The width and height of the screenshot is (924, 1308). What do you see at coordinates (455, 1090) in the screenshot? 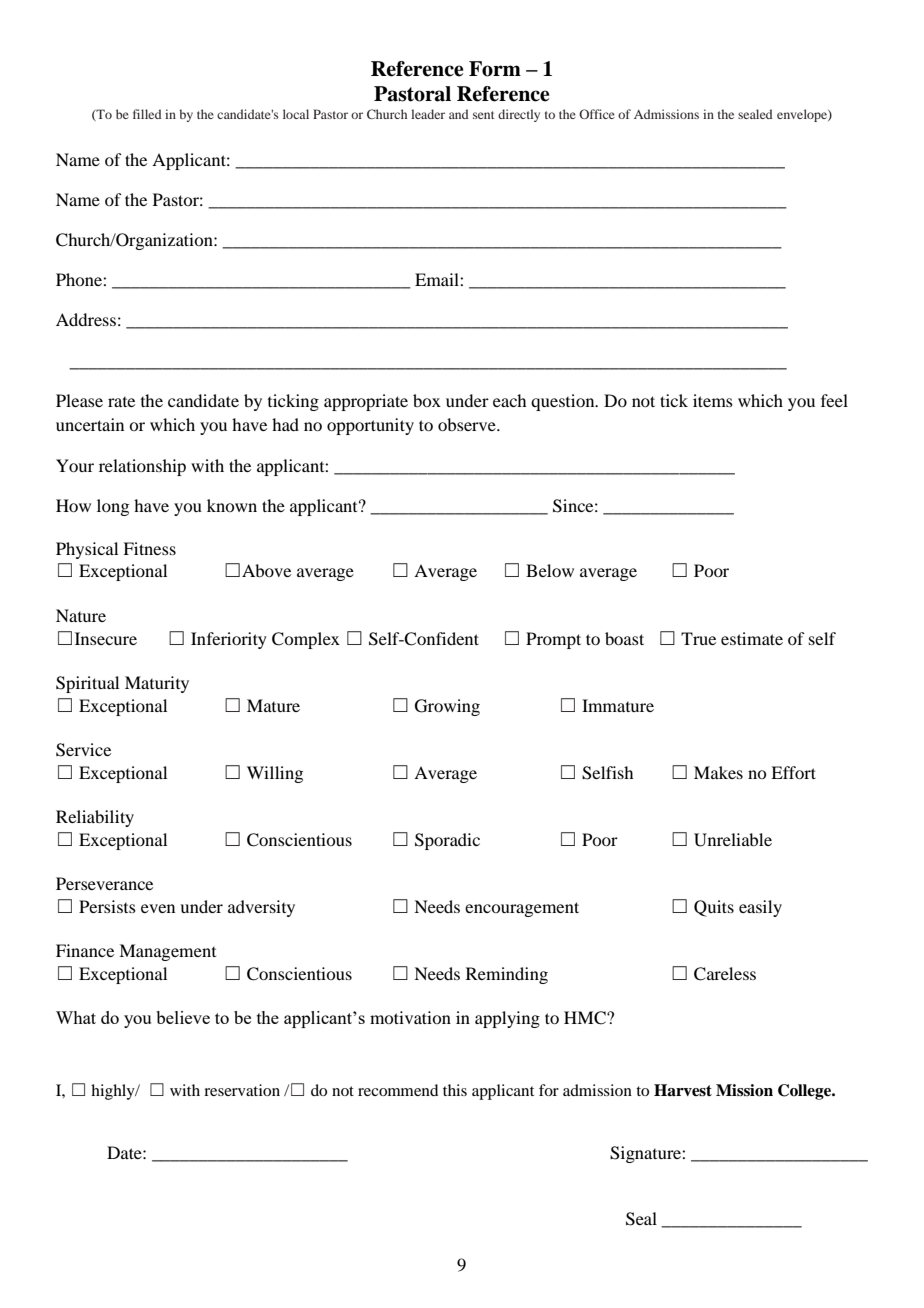
I see `this` at bounding box center [455, 1090].
